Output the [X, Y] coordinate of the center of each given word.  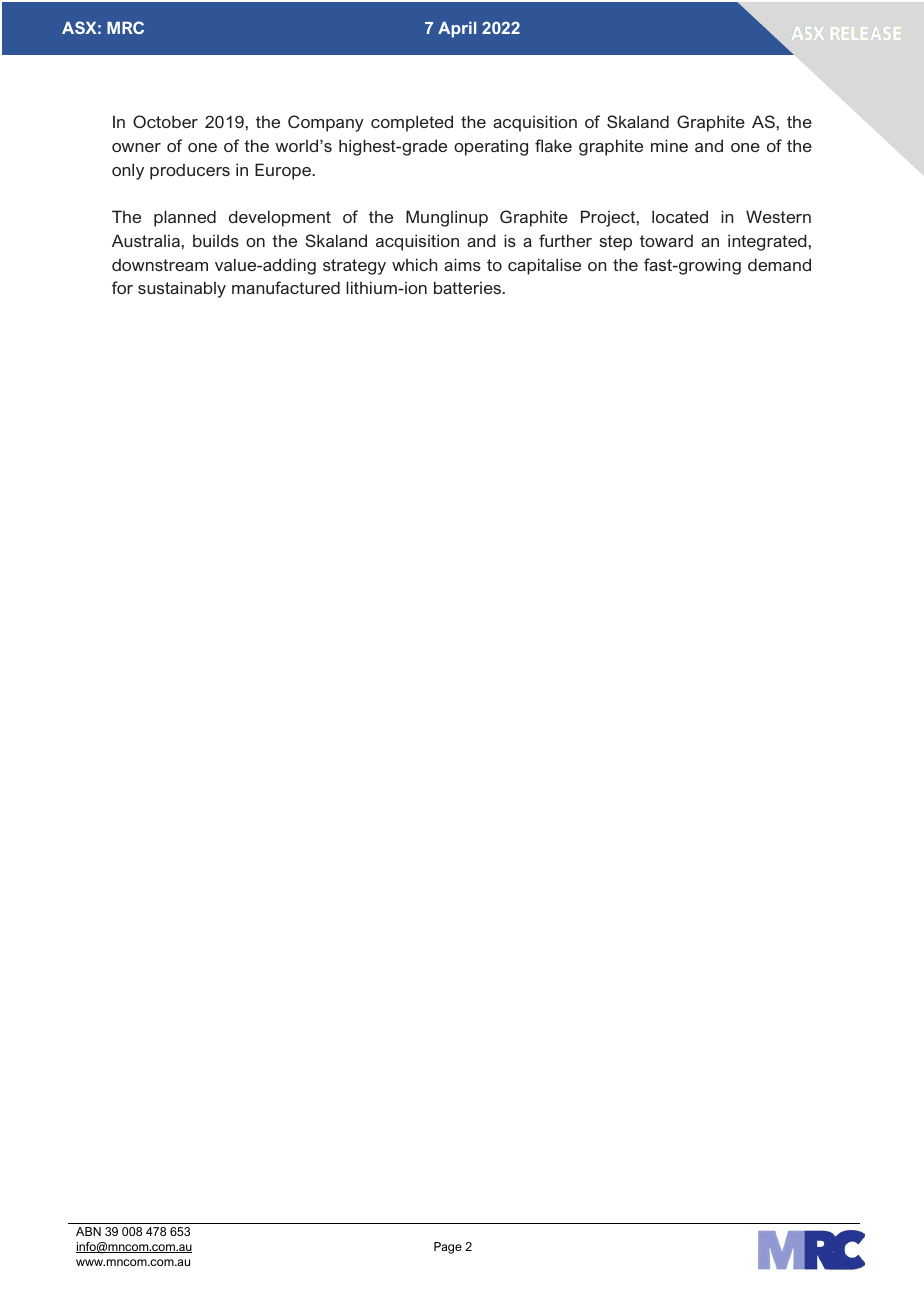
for [122, 287]
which [415, 264]
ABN [88, 1231]
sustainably [182, 289]
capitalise [544, 266]
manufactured [286, 287]
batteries [468, 287]
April [457, 30]
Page [448, 1248]
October [165, 121]
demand [779, 264]
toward [666, 240]
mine [669, 145]
